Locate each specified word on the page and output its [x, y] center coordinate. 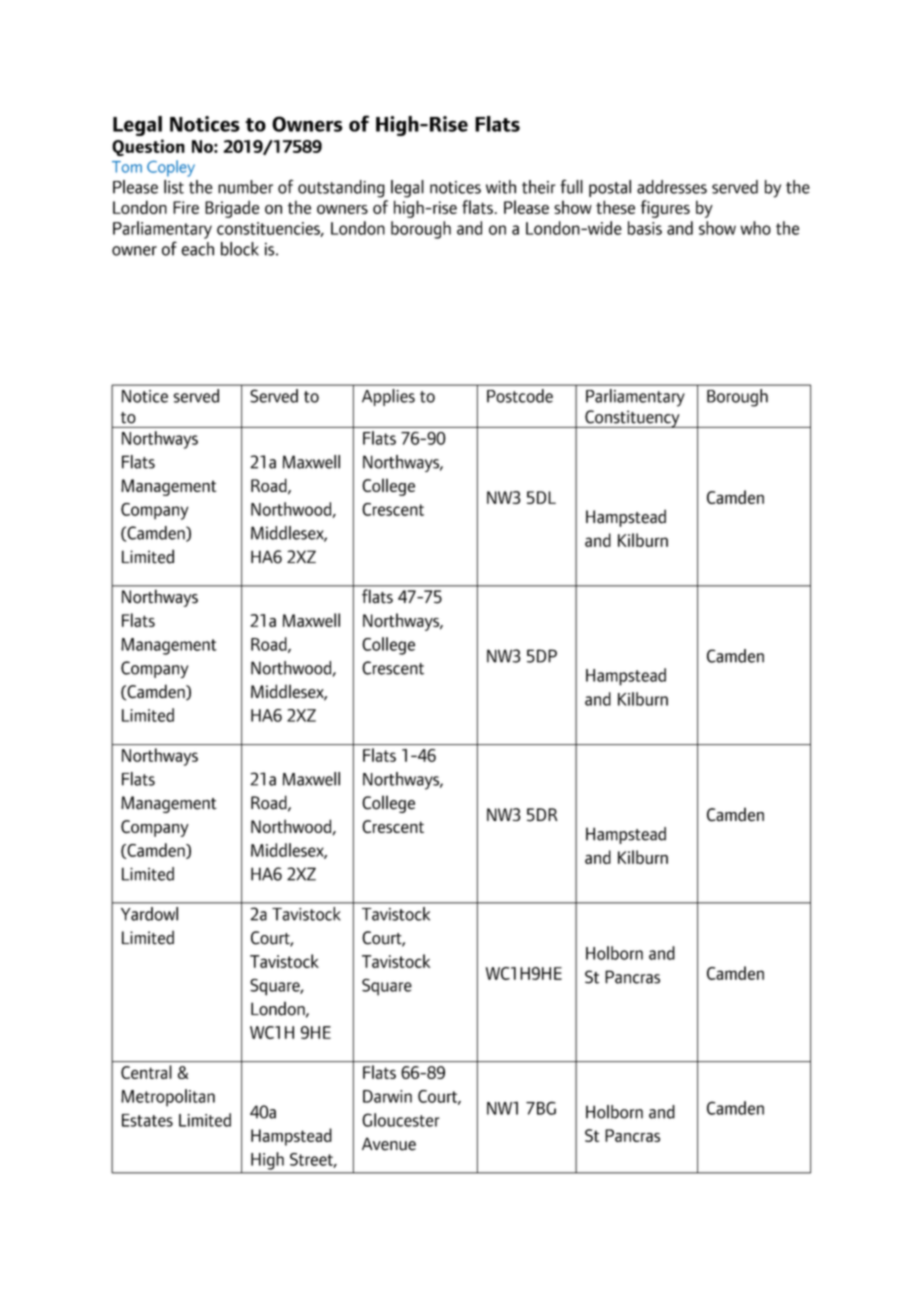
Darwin [387, 1096]
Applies [388, 397]
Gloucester [401, 1120]
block [240, 249]
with [501, 187]
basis [645, 228]
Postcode [520, 396]
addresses [672, 187]
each [197, 249]
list [174, 187]
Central [146, 1072]
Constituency [632, 419]
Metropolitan [168, 1098]
